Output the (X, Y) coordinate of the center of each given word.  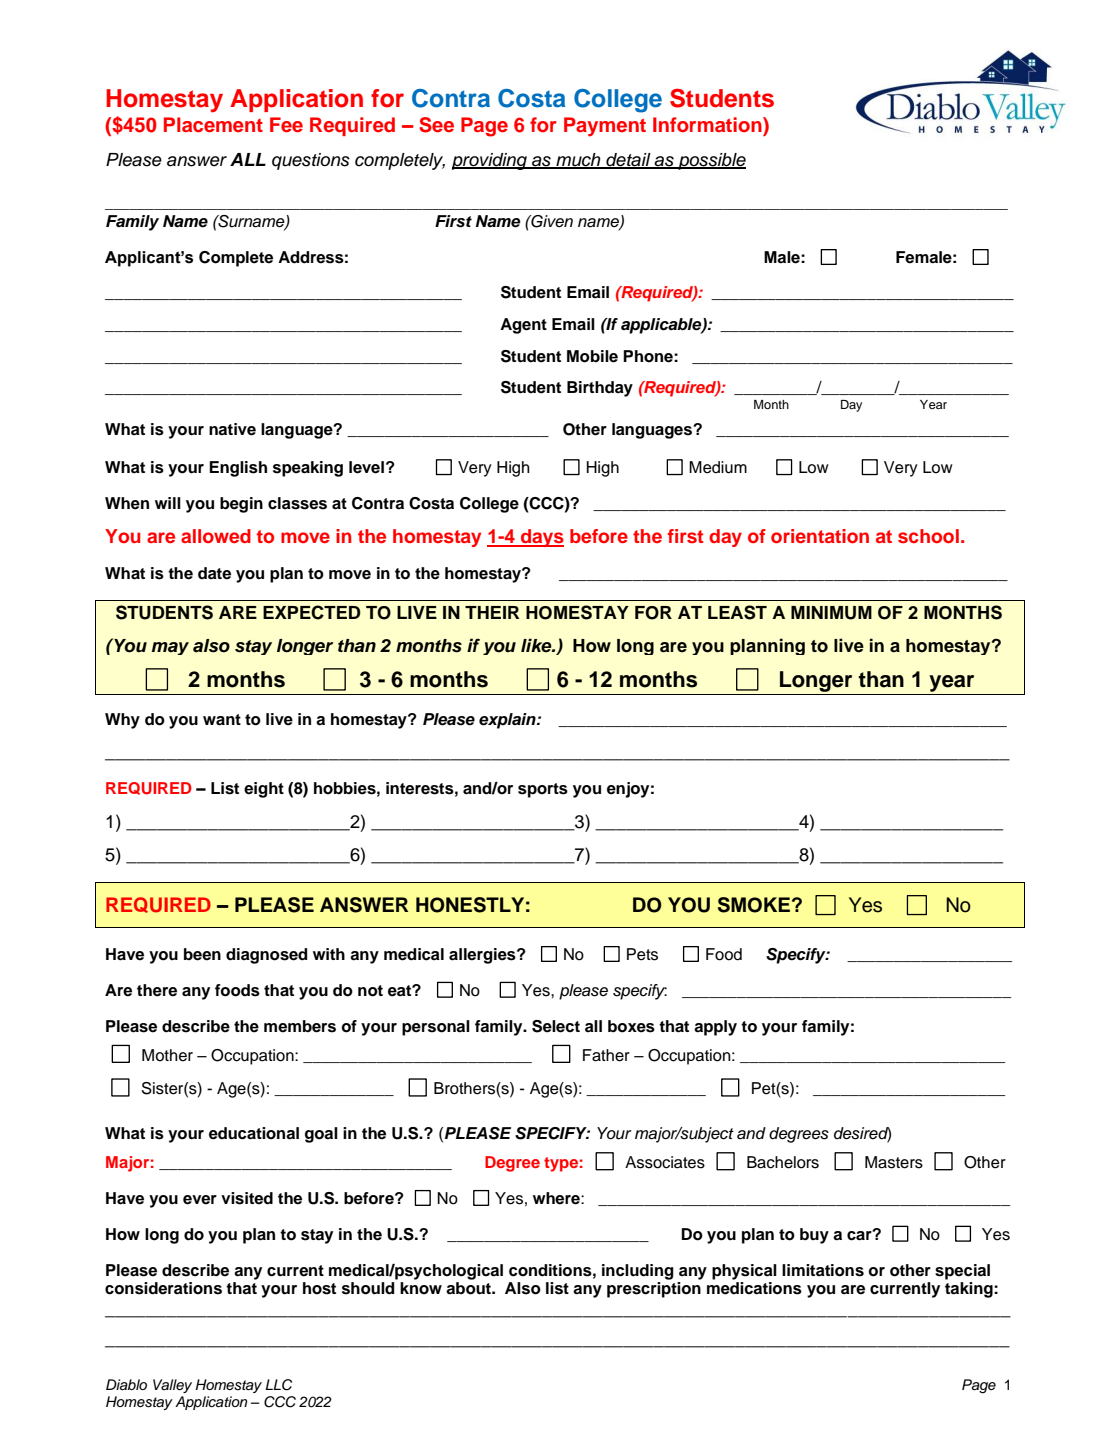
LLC (278, 1385)
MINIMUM (831, 613)
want (222, 720)
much (578, 160)
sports (543, 790)
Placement (213, 125)
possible (711, 161)
